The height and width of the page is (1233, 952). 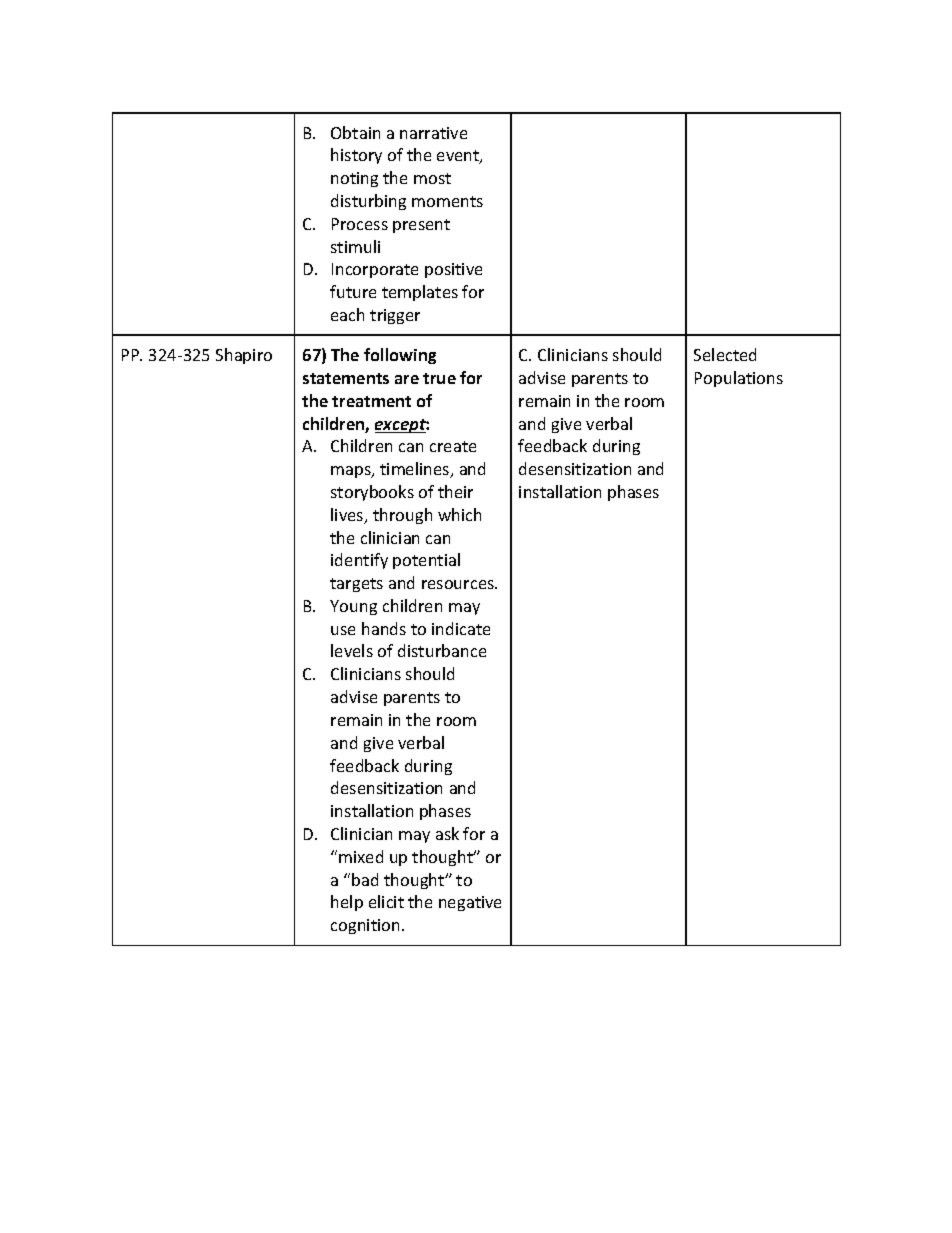 I want to click on history, so click(x=356, y=156).
